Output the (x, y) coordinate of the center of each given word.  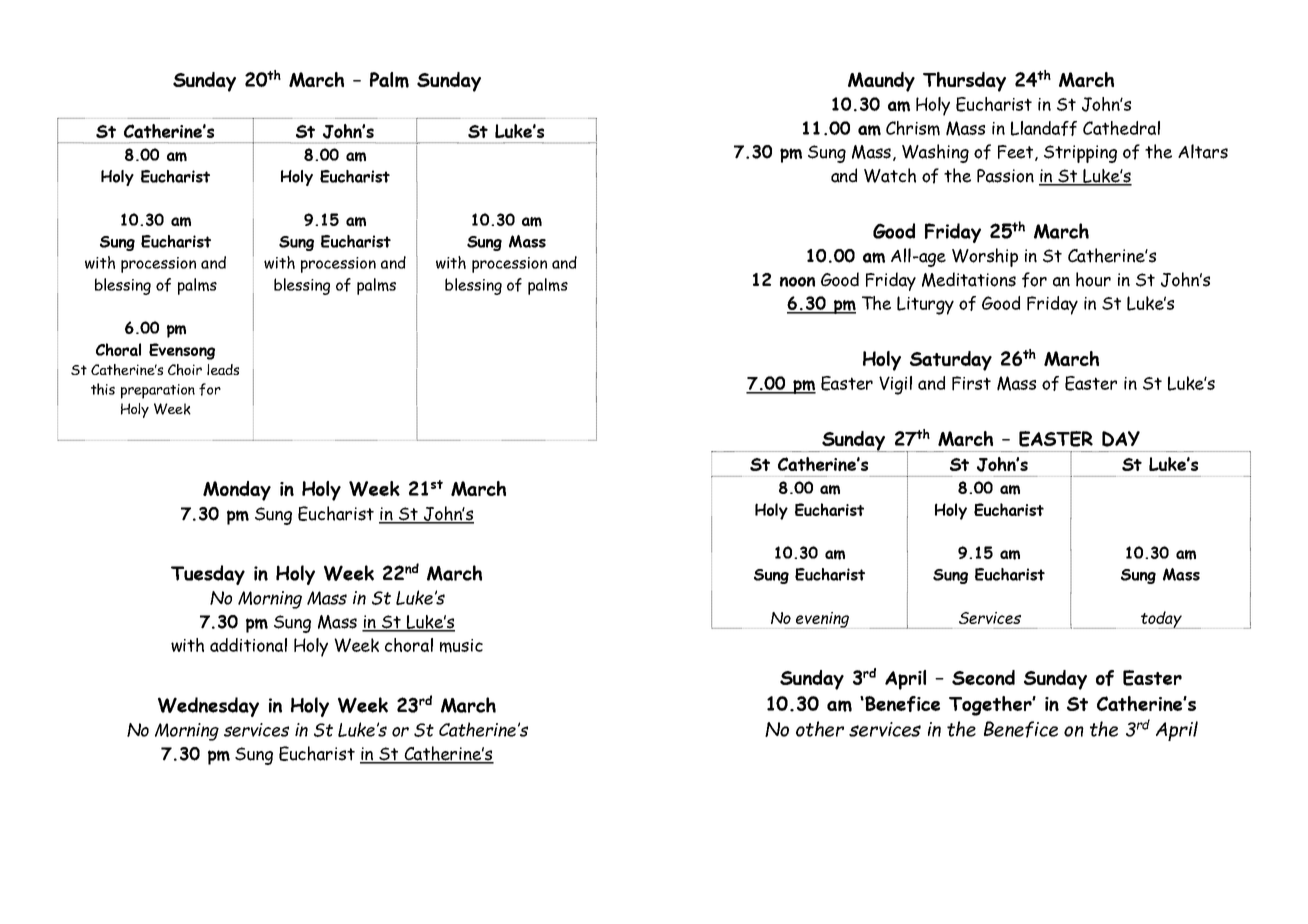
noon (797, 282)
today (1162, 620)
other (820, 729)
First (971, 383)
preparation (158, 391)
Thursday (964, 82)
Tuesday (208, 575)
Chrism (913, 128)
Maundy (881, 82)
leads (223, 369)
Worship (985, 257)
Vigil (895, 385)
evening (821, 620)
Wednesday (208, 707)
